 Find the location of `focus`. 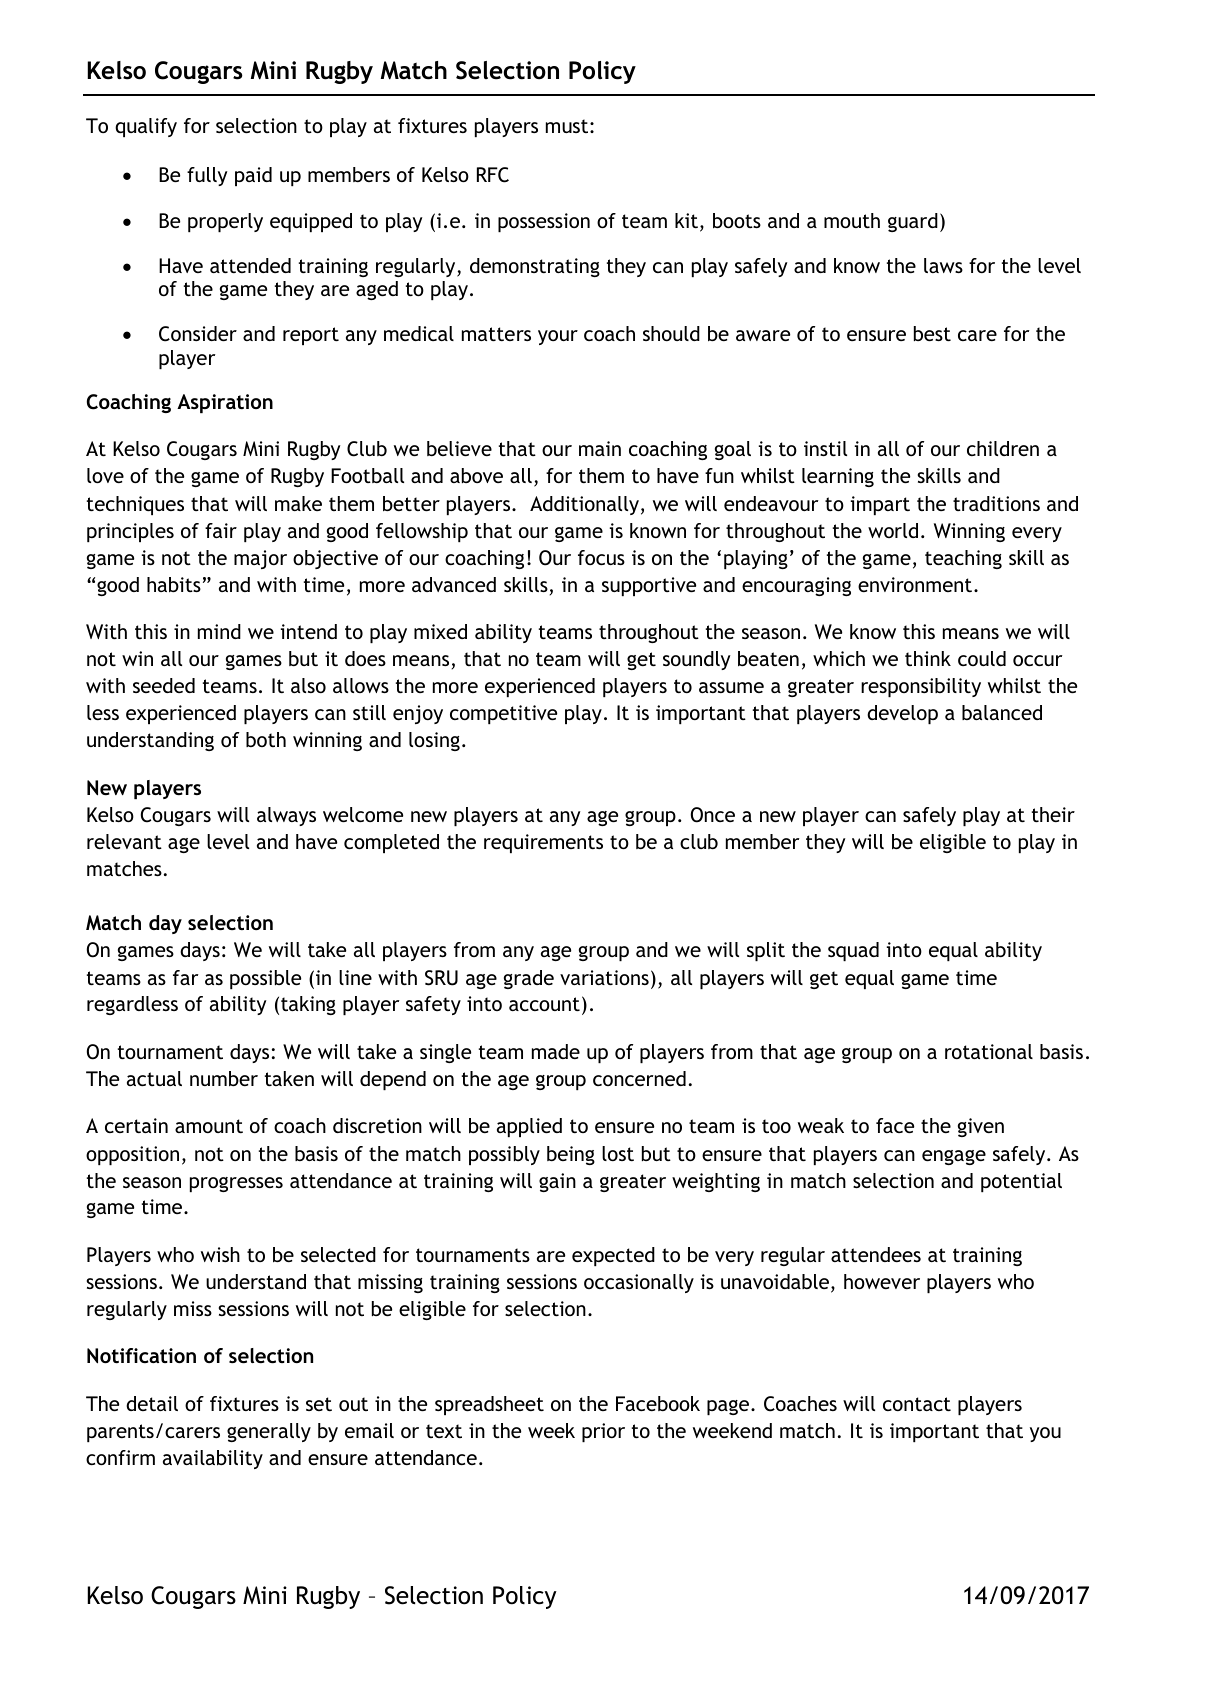

focus is located at coordinates (601, 557).
